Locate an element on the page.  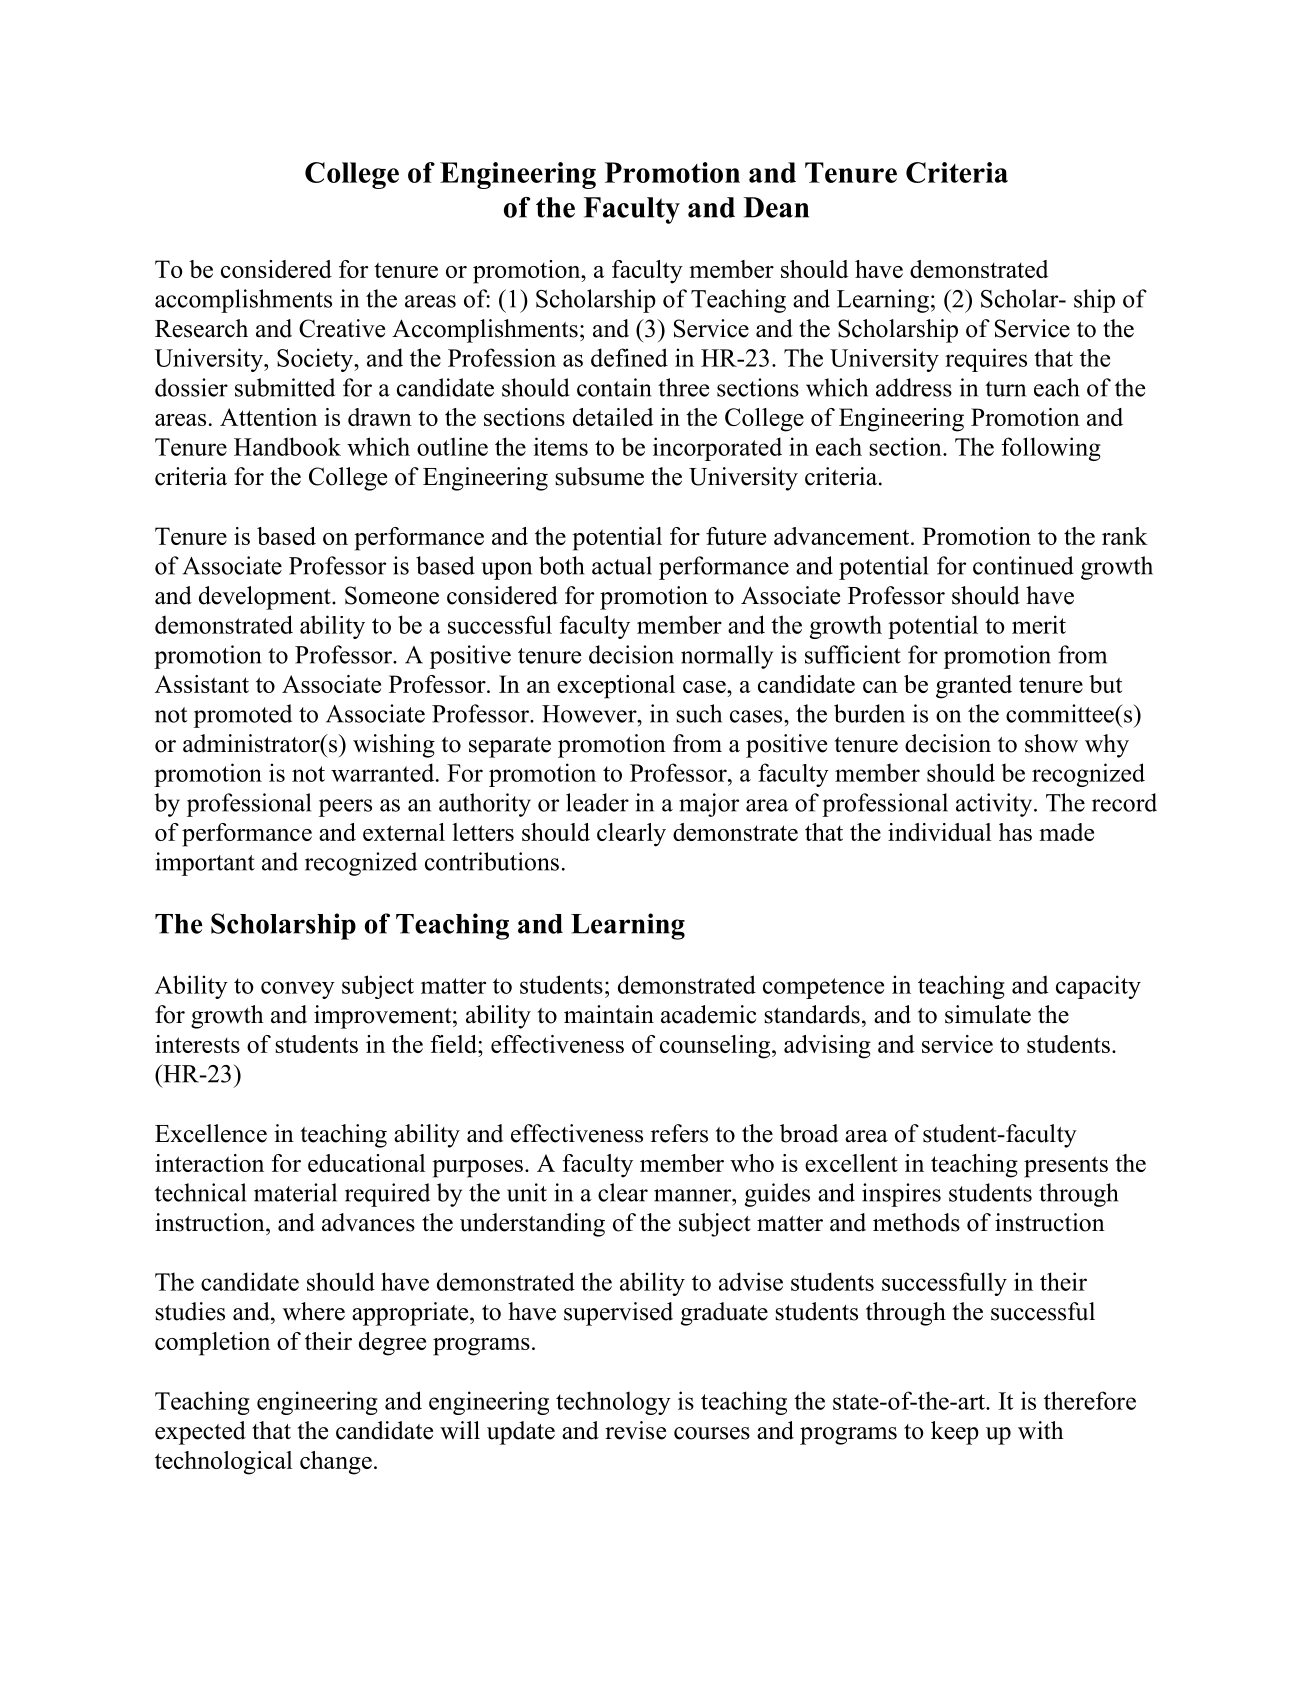
refers is located at coordinates (679, 1133).
